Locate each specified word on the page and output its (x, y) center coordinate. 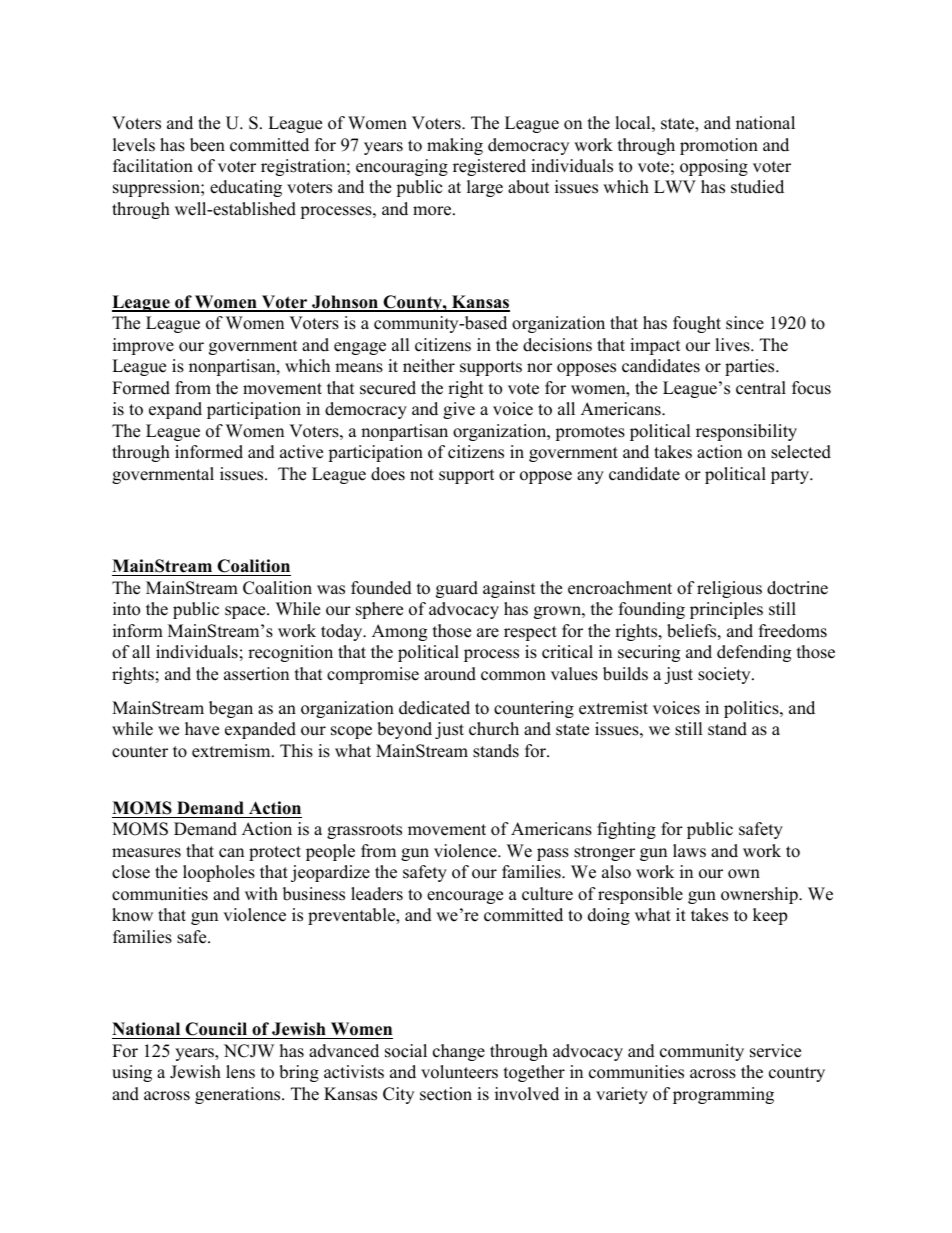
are (488, 633)
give (459, 410)
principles (726, 610)
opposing (714, 167)
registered (489, 167)
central (761, 388)
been (207, 145)
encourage (465, 897)
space (246, 612)
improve (143, 346)
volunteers (459, 1072)
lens (240, 1072)
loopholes (219, 873)
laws (689, 851)
